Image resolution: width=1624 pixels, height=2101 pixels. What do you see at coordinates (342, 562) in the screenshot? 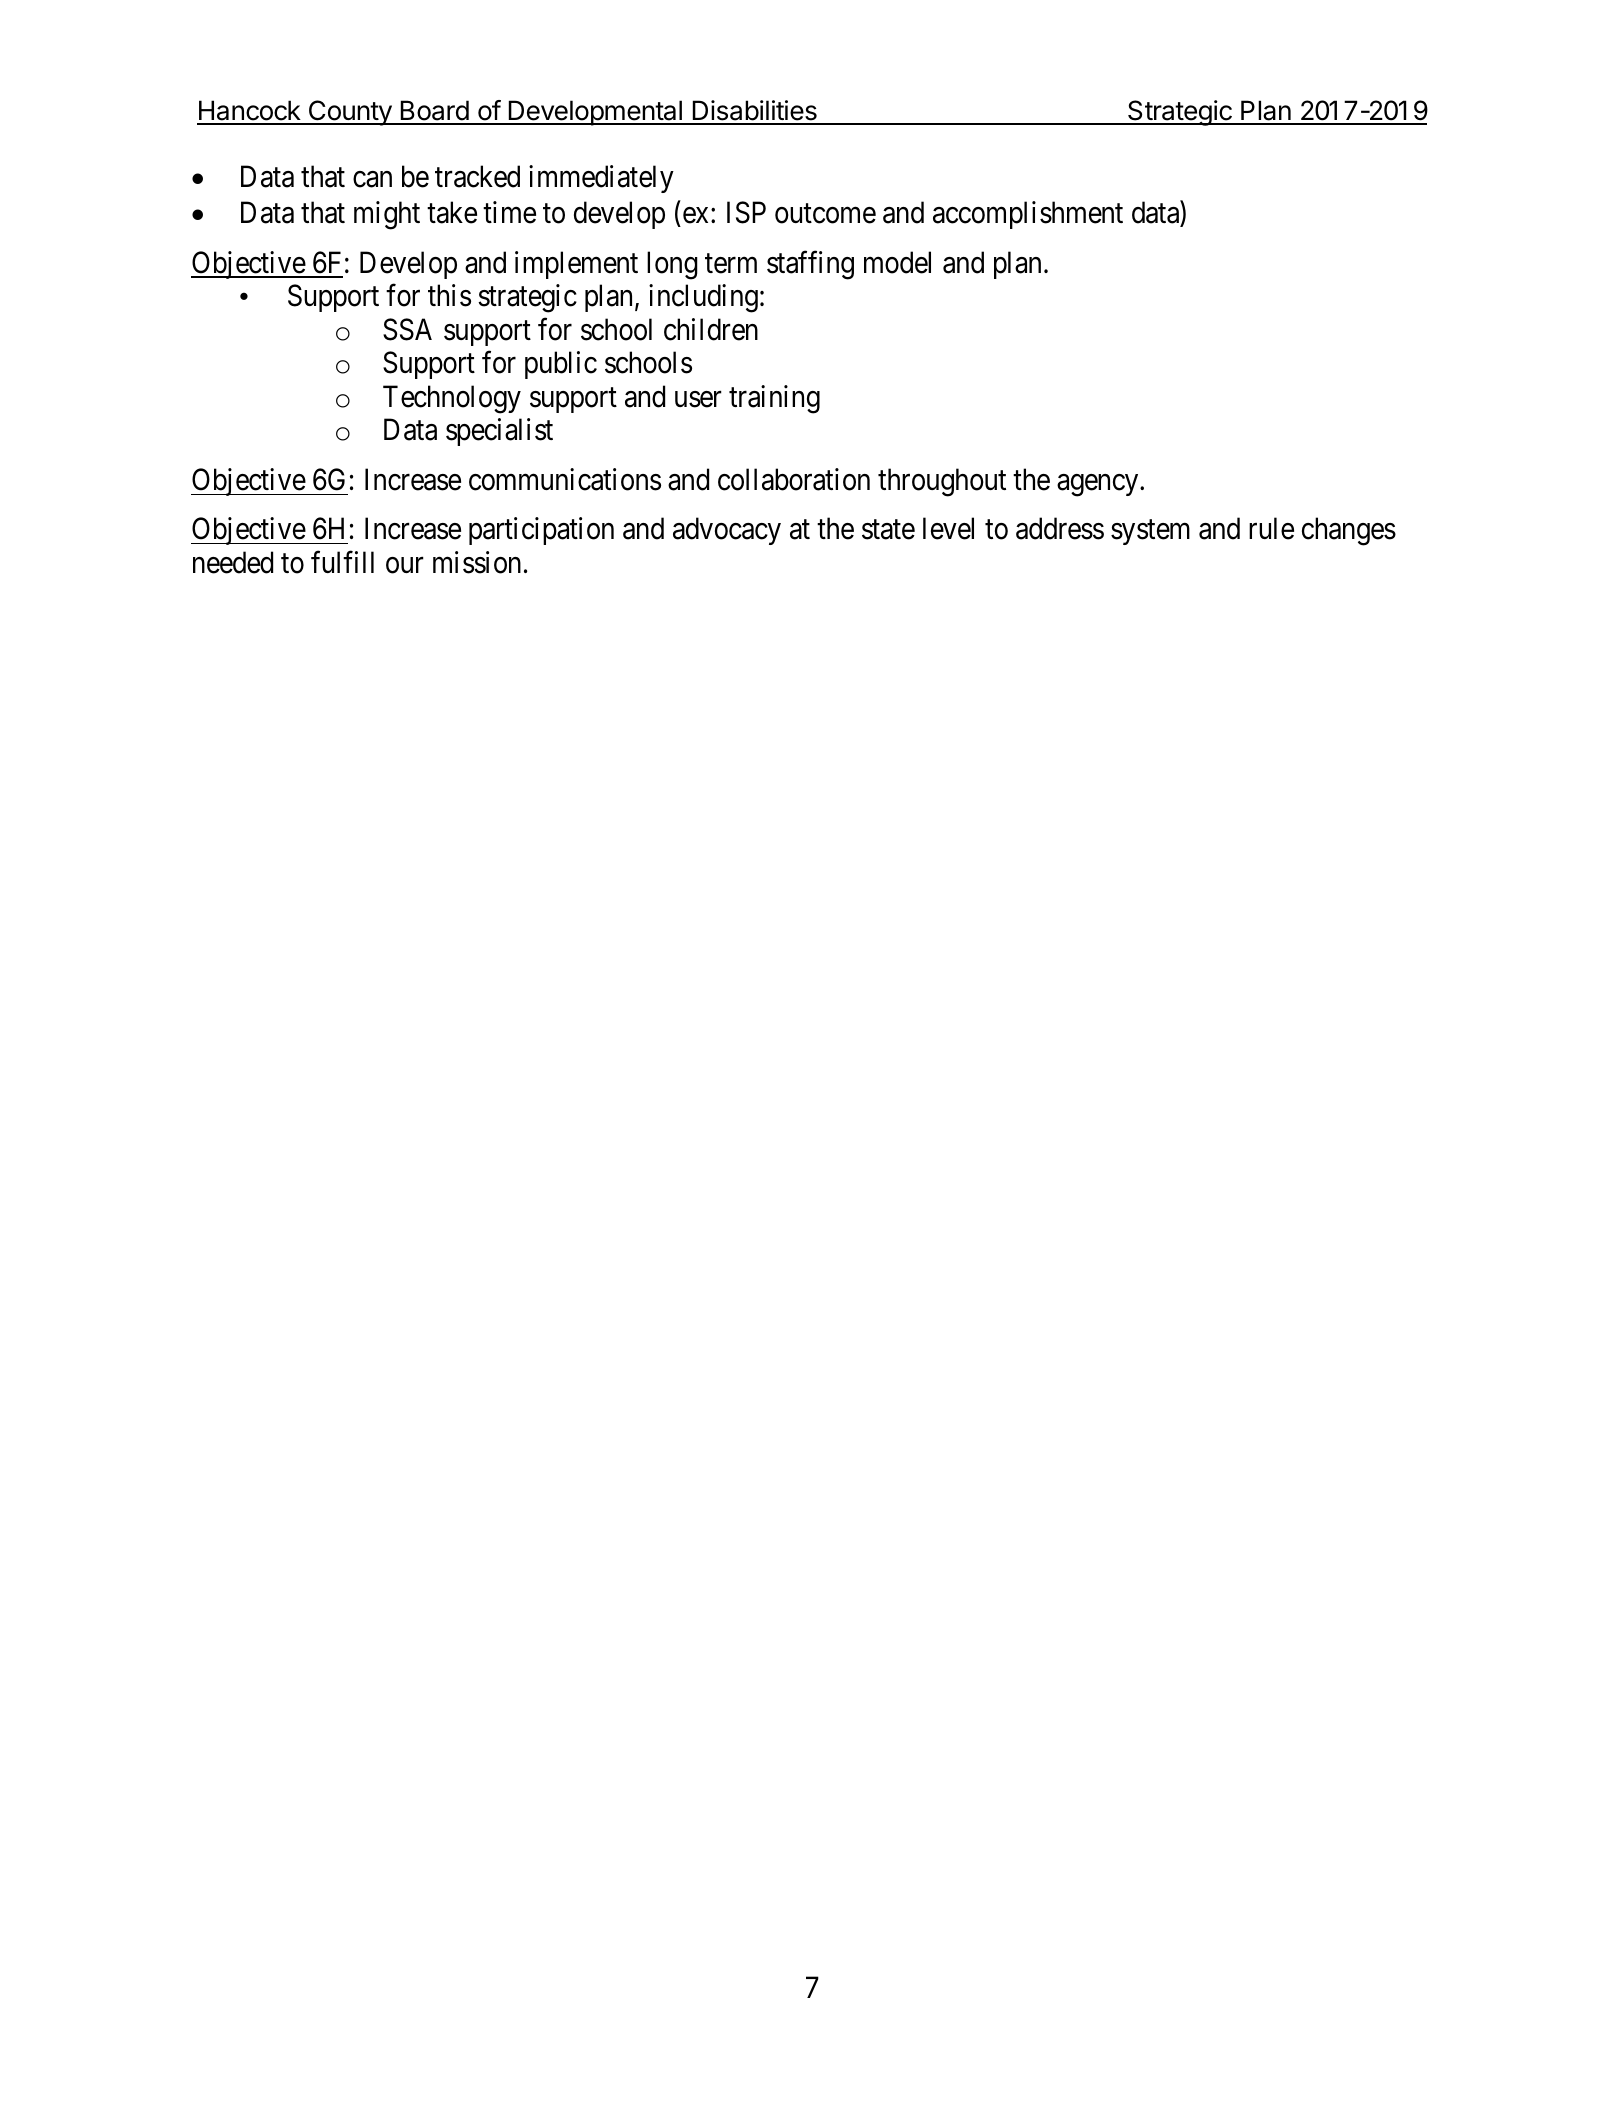
I see `fulfill` at bounding box center [342, 562].
